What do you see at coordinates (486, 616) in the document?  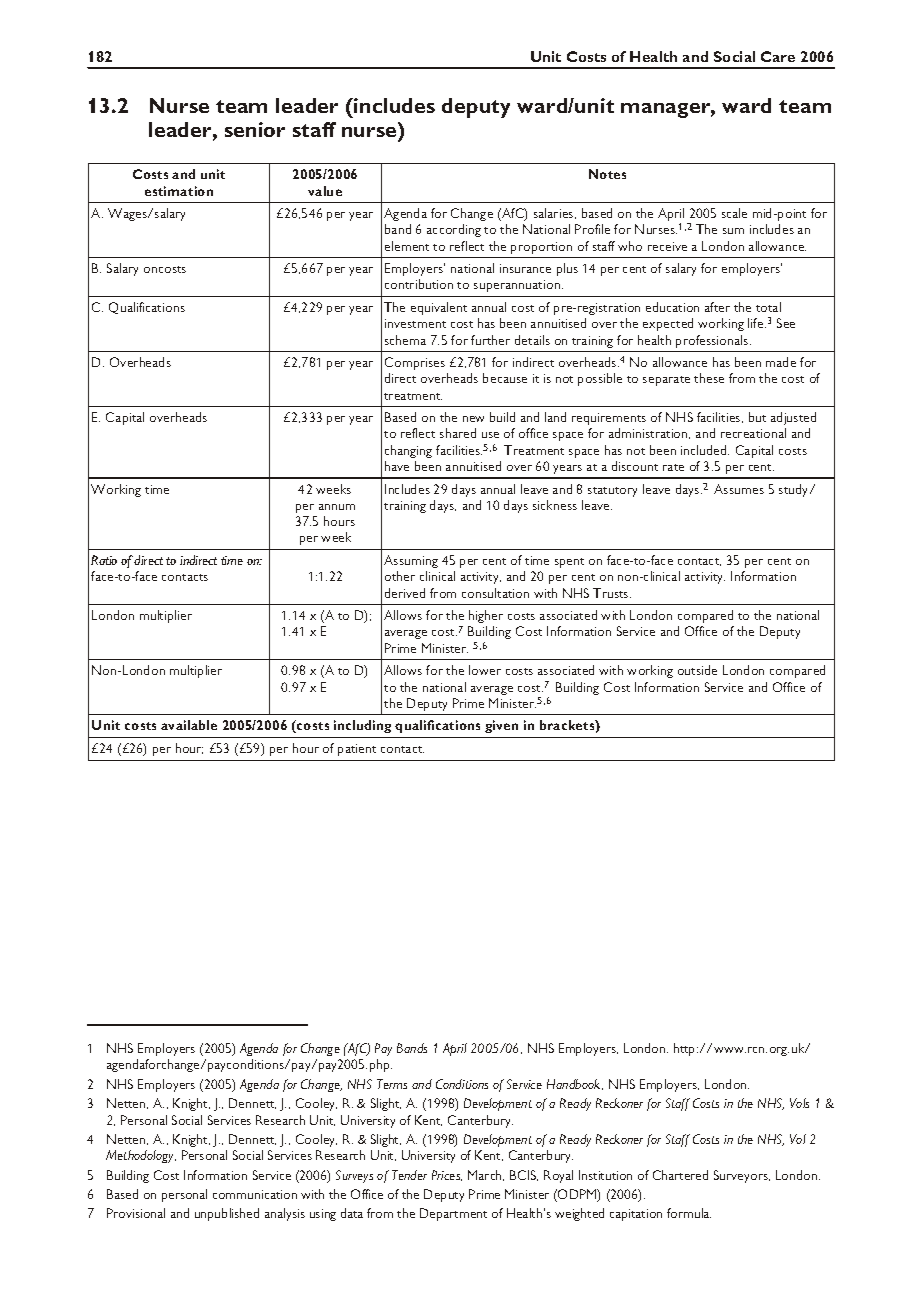 I see `higher` at bounding box center [486, 616].
